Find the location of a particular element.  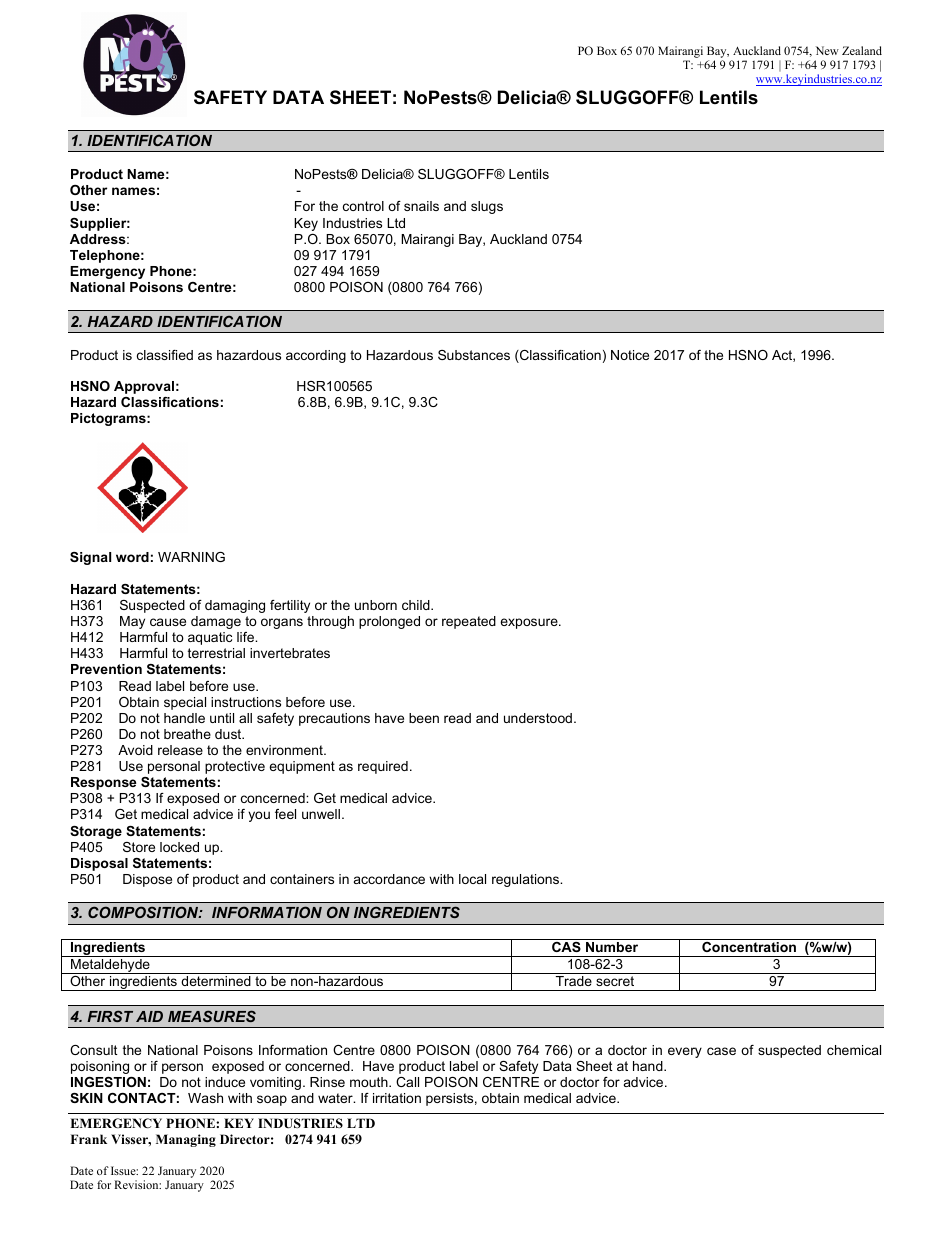

New is located at coordinates (827, 50).
